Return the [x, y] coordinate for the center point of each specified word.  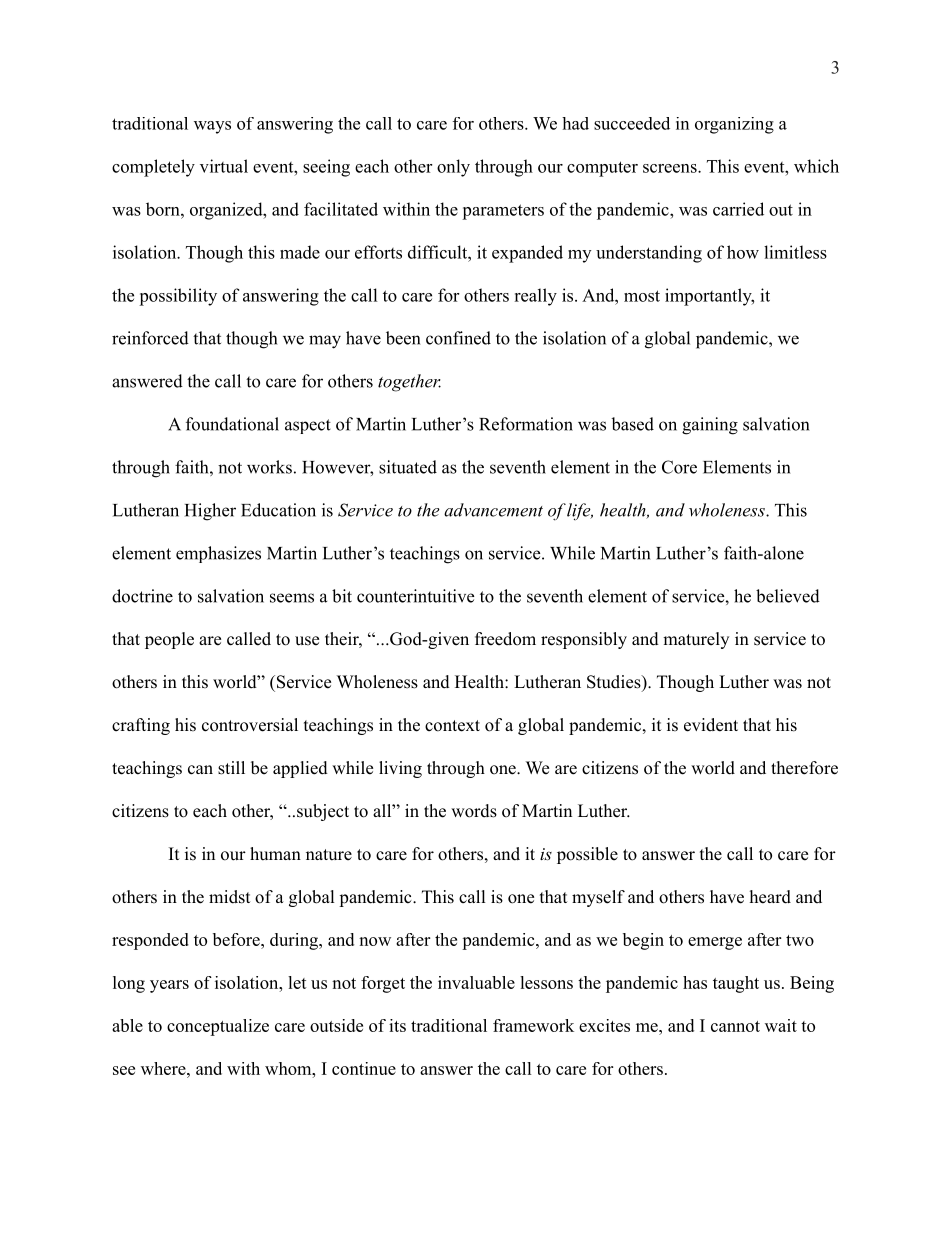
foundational [232, 424]
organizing [734, 125]
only [453, 168]
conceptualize [218, 1027]
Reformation [526, 424]
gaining [710, 426]
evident [711, 725]
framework [533, 1025]
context [452, 726]
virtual [224, 166]
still [231, 768]
